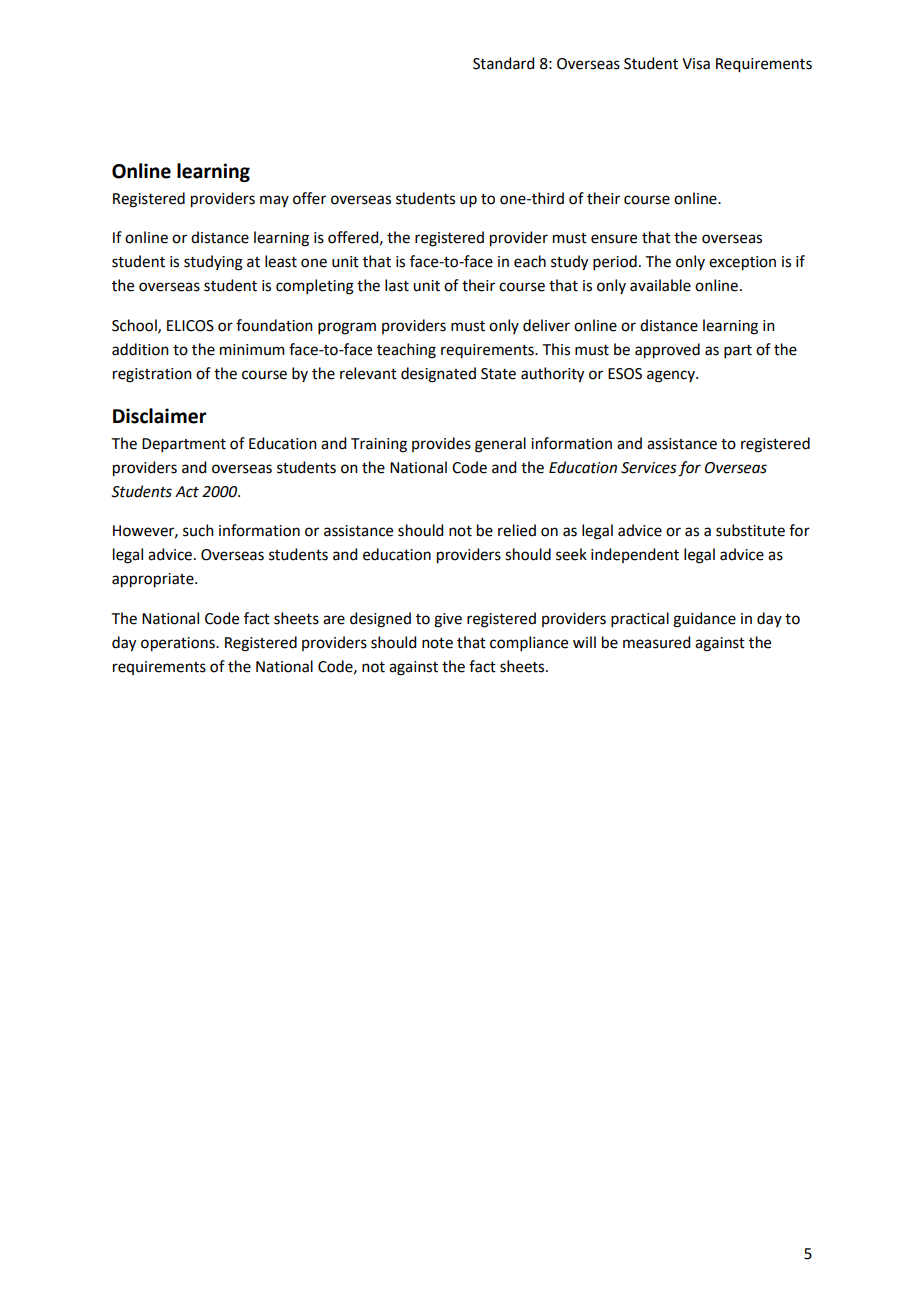  What do you see at coordinates (397, 285) in the page?
I see `last` at bounding box center [397, 285].
